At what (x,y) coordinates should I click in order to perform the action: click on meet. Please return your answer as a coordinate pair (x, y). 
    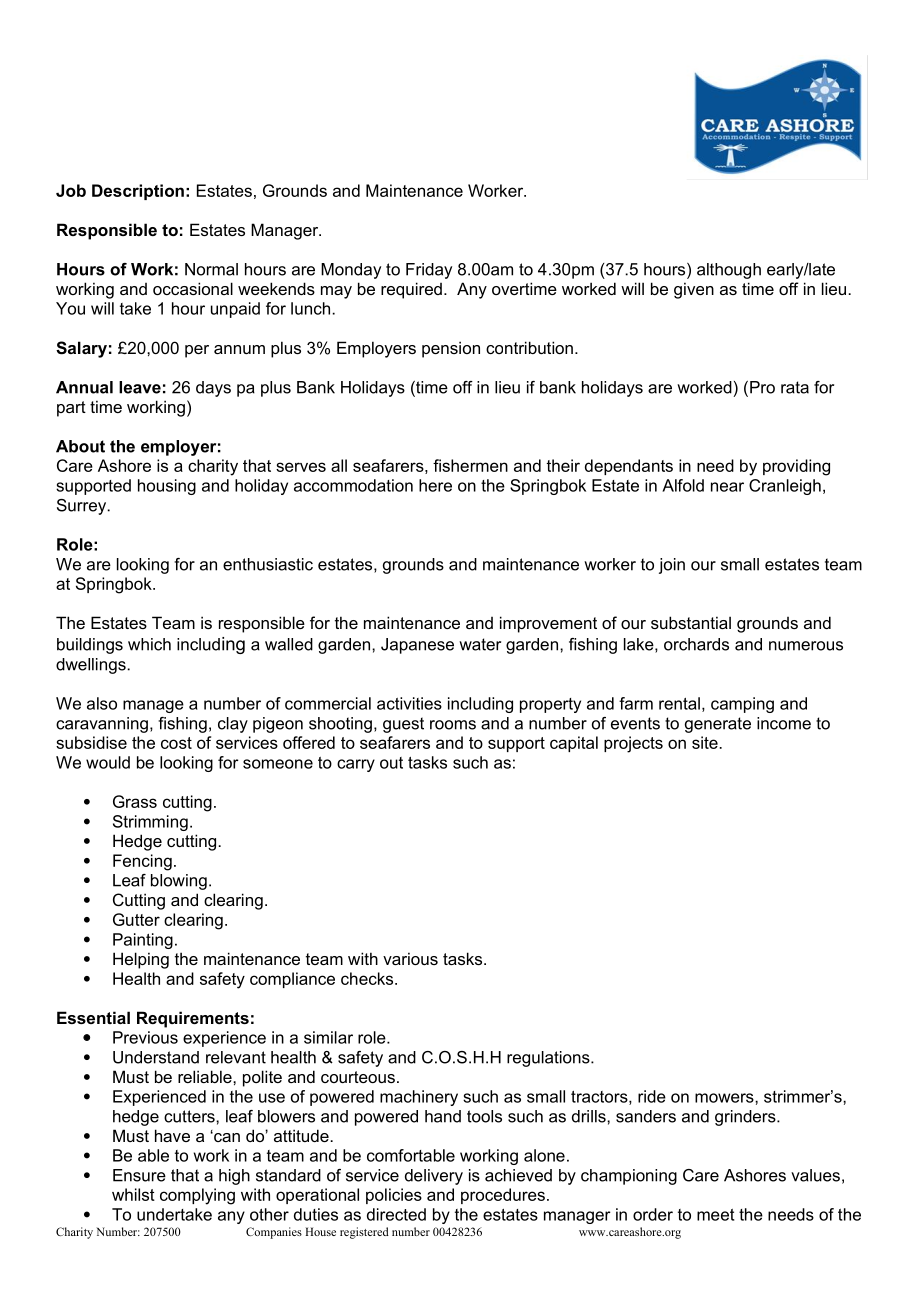
    Looking at the image, I should click on (715, 1215).
